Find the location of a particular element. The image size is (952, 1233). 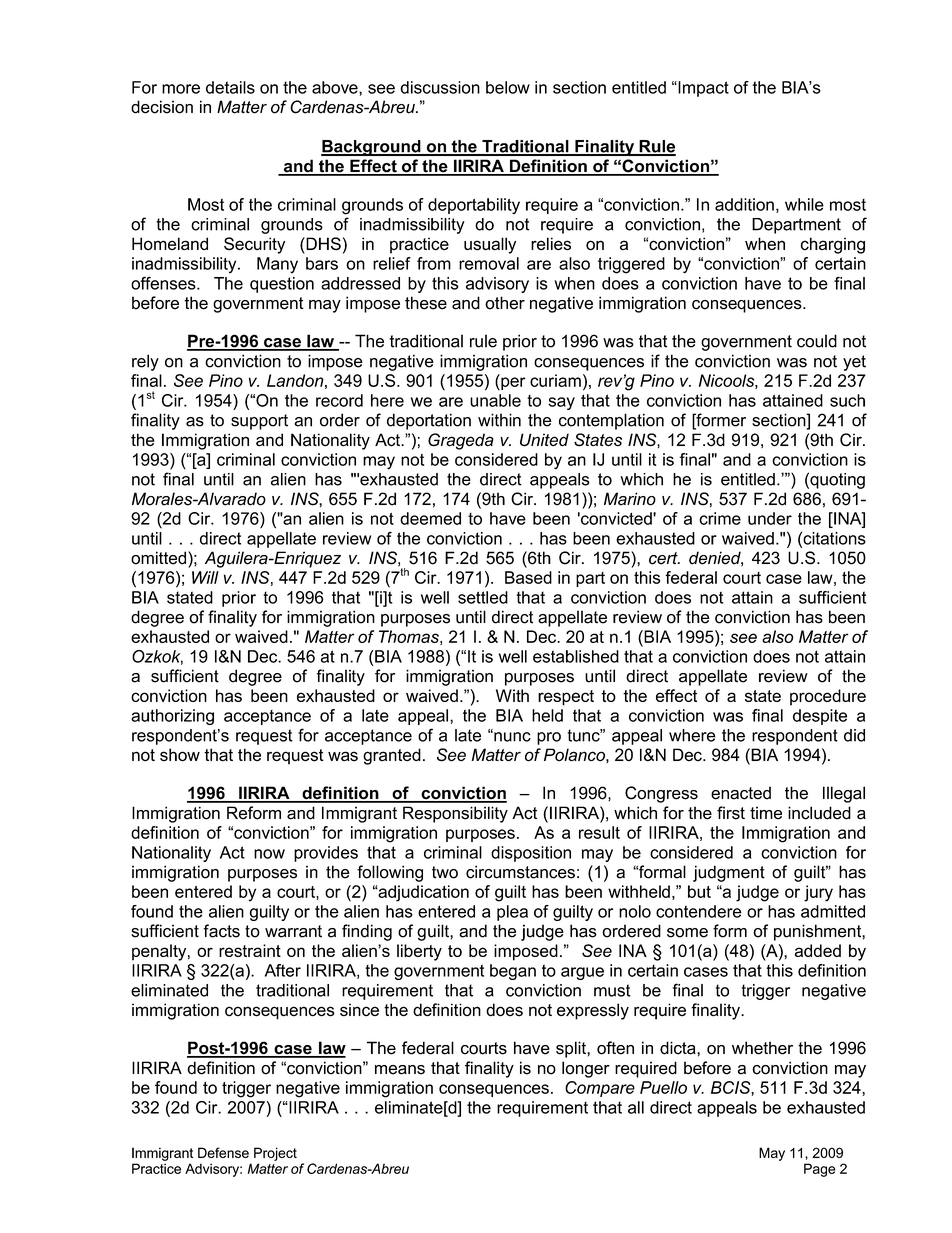

Will is located at coordinates (205, 577).
